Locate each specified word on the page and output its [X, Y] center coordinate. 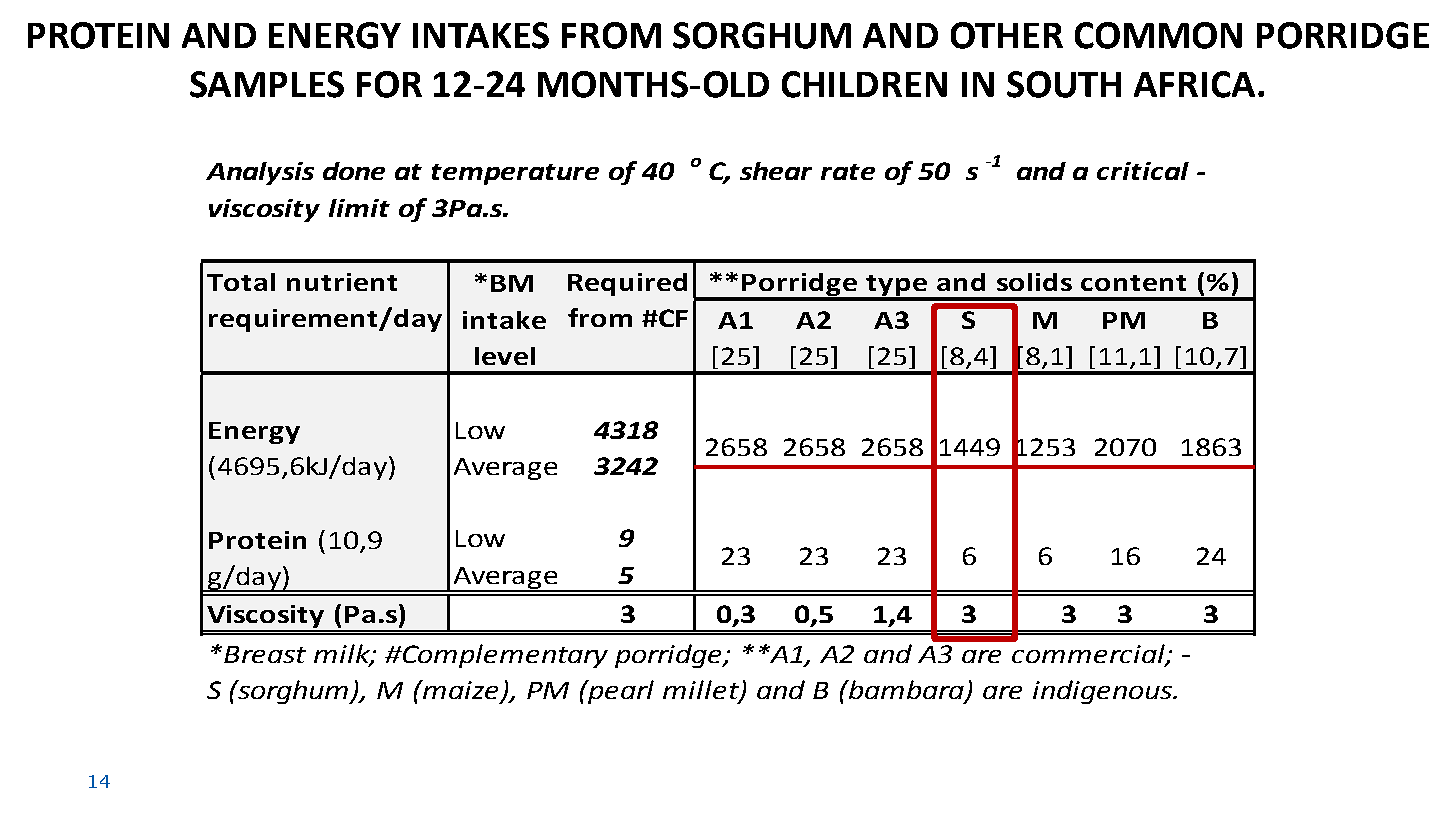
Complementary [504, 656]
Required [627, 284]
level [505, 356]
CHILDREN [864, 84]
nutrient [342, 282]
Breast [265, 654]
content [1133, 283]
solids [1034, 282]
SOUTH [1064, 84]
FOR [389, 84]
